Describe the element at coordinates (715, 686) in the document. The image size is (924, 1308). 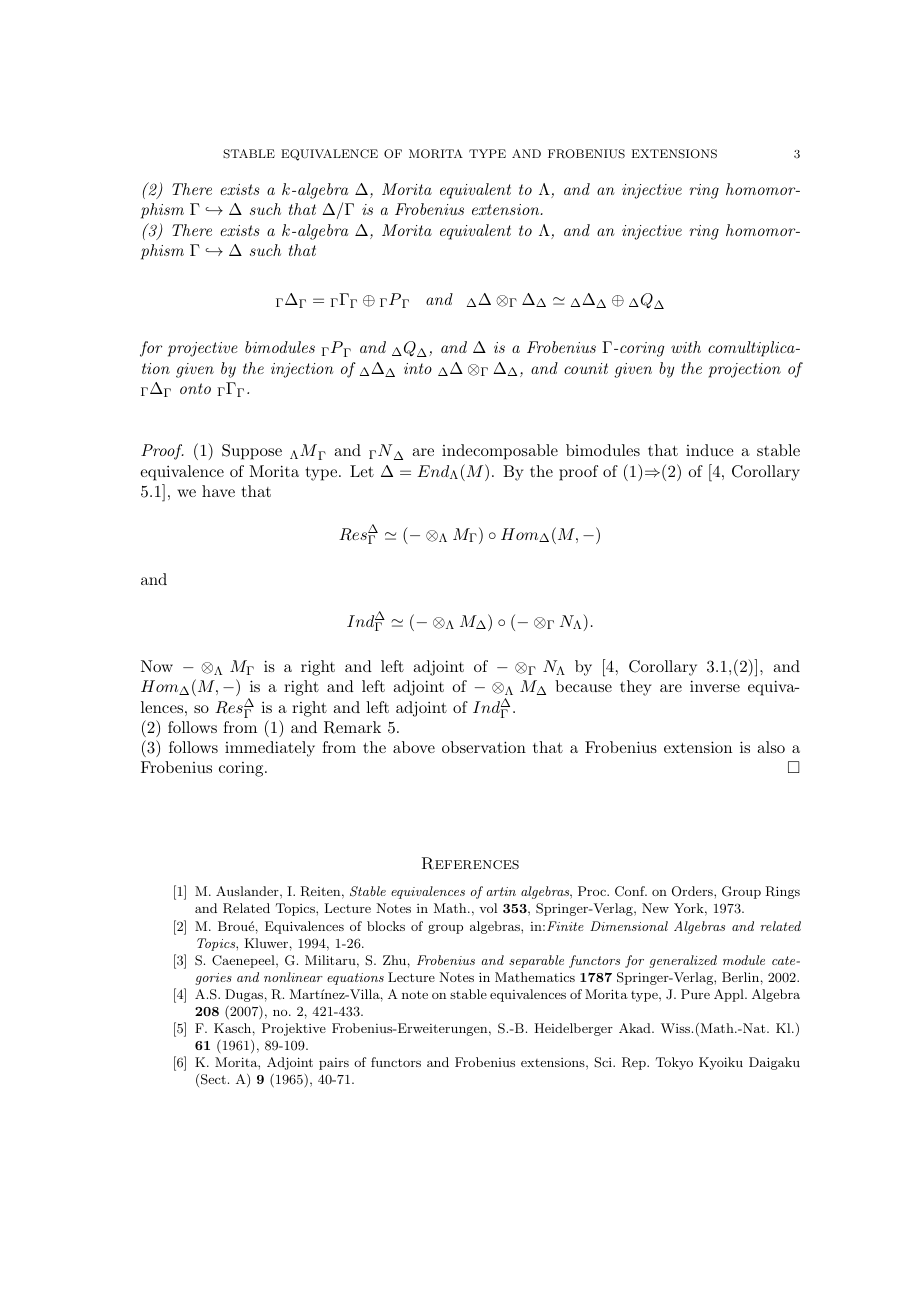
I see `inverse` at that location.
